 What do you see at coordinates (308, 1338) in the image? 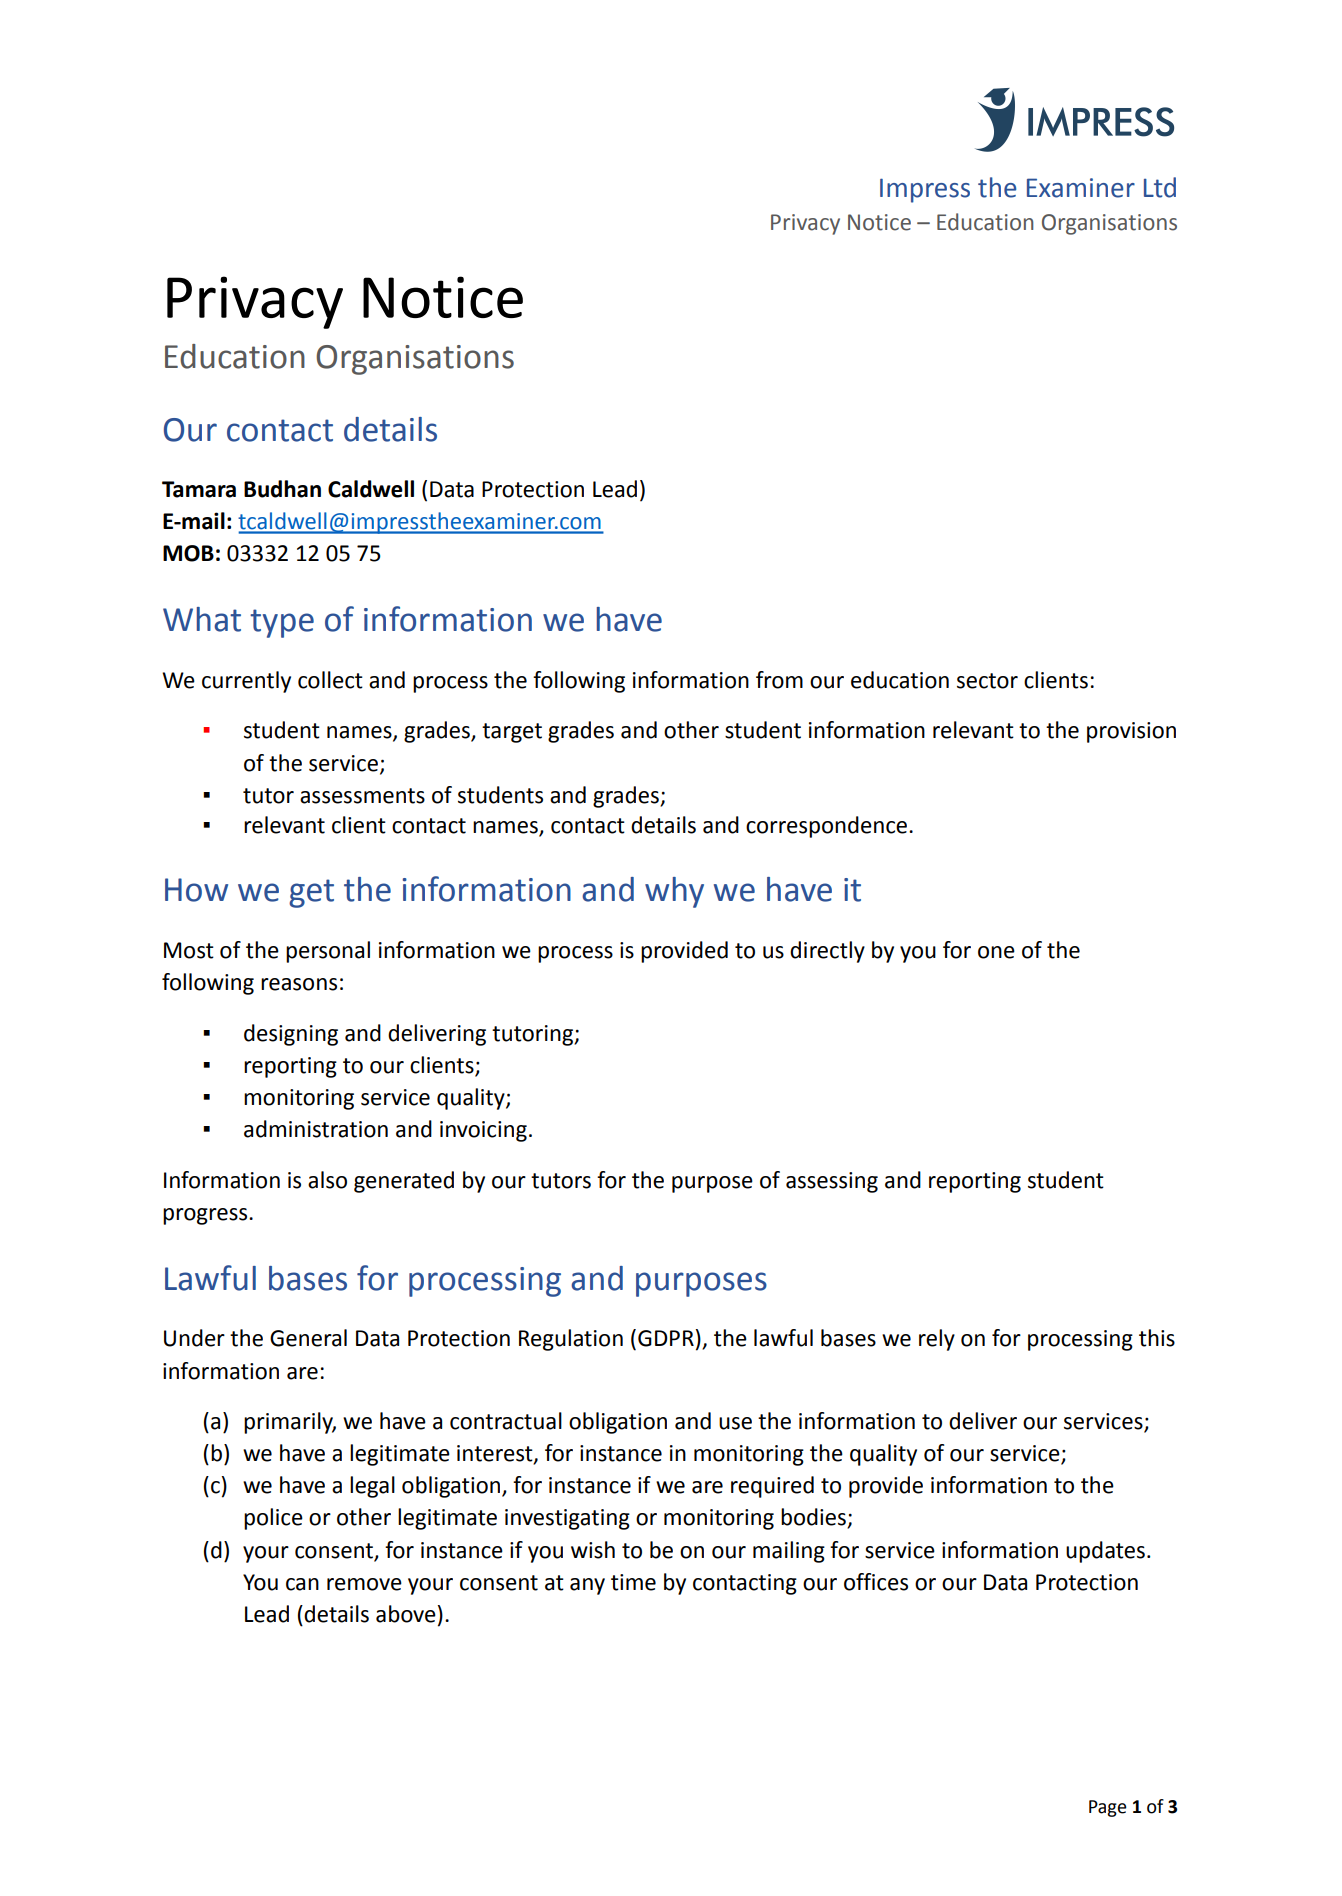
I see `General` at bounding box center [308, 1338].
